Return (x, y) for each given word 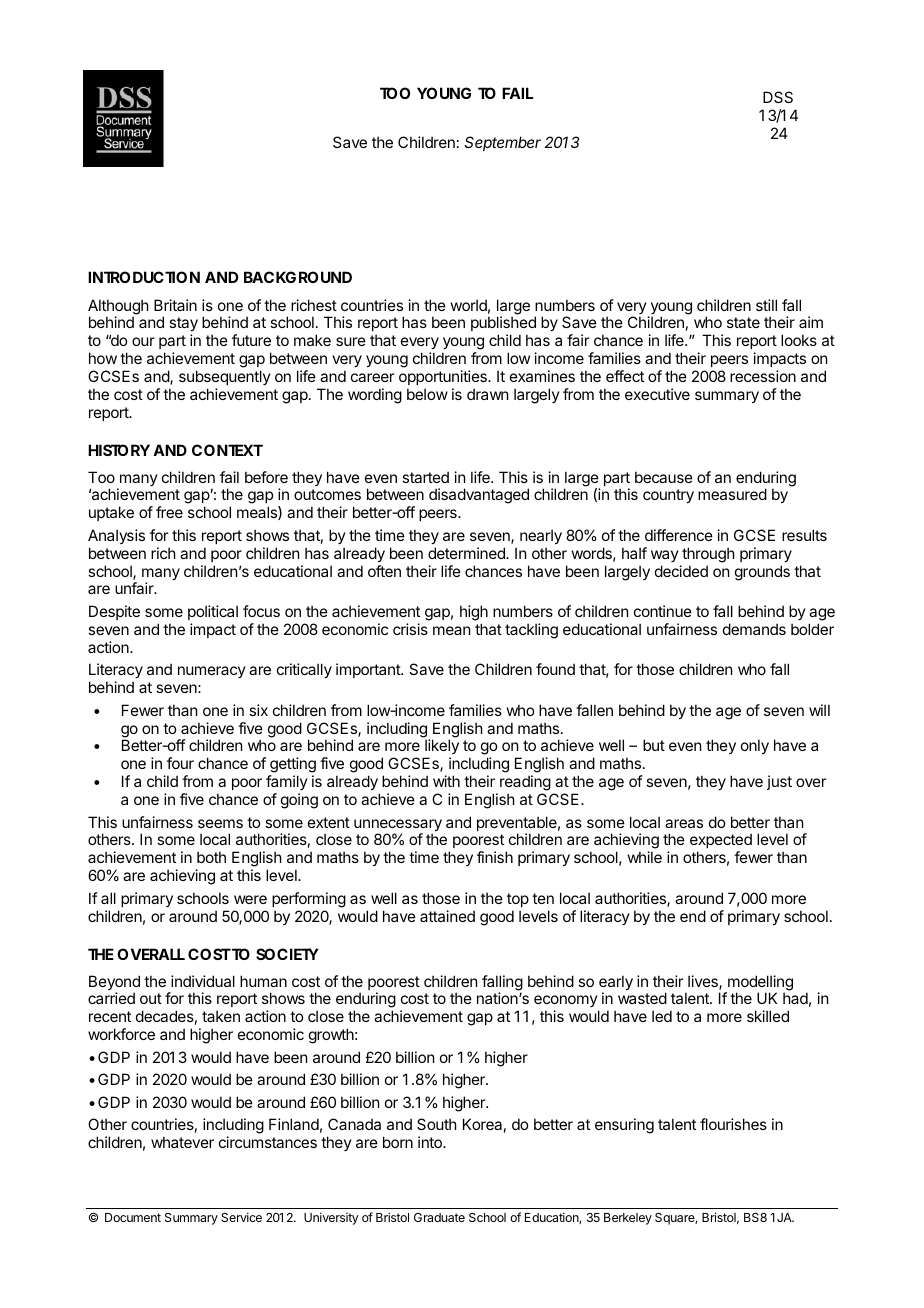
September (502, 143)
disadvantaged (479, 496)
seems (220, 823)
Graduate (439, 1217)
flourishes (733, 1124)
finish (495, 857)
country (668, 496)
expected (721, 842)
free (169, 512)
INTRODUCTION (144, 277)
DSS (778, 97)
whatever (182, 1142)
